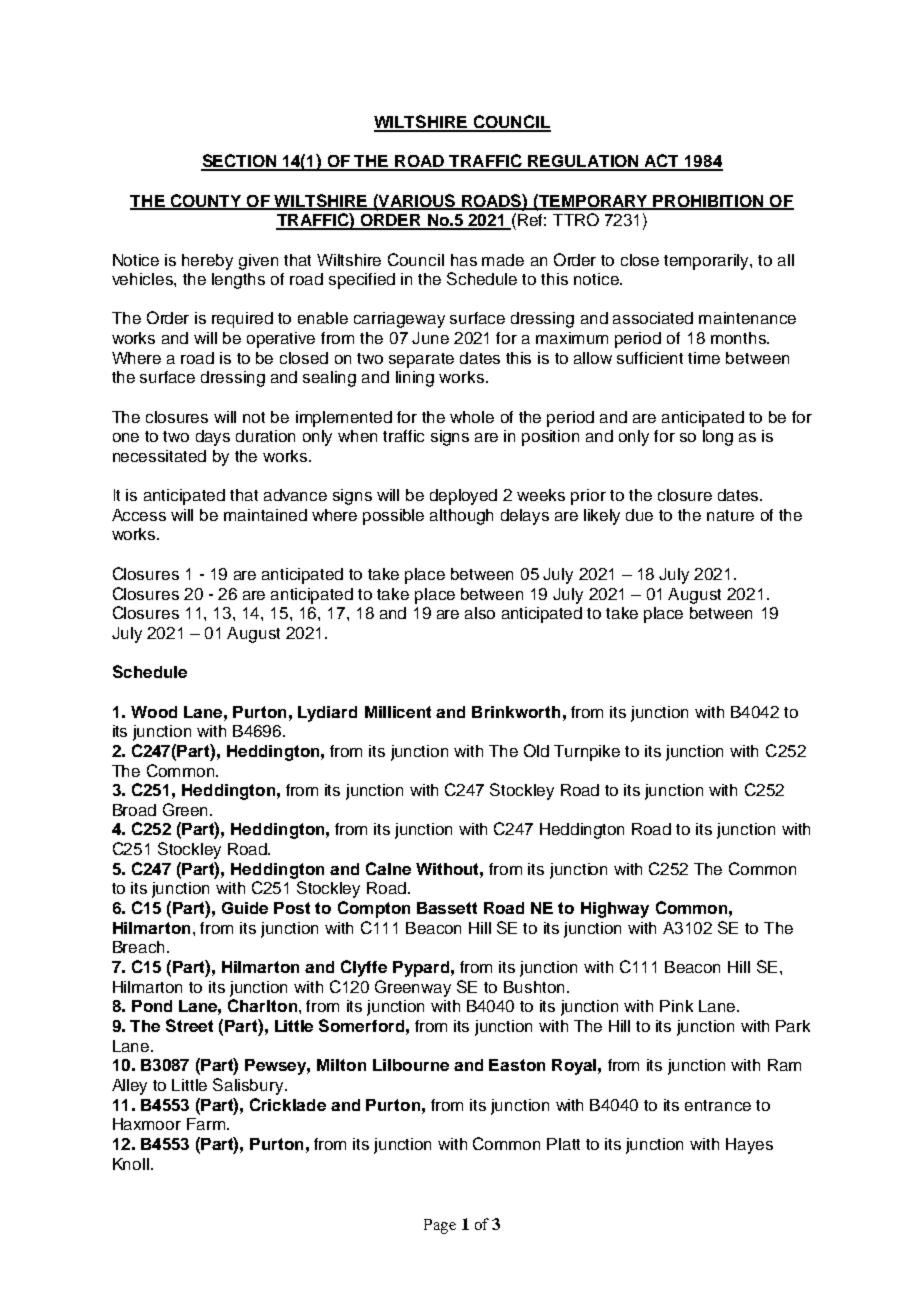  I want to click on Wood, so click(154, 712).
